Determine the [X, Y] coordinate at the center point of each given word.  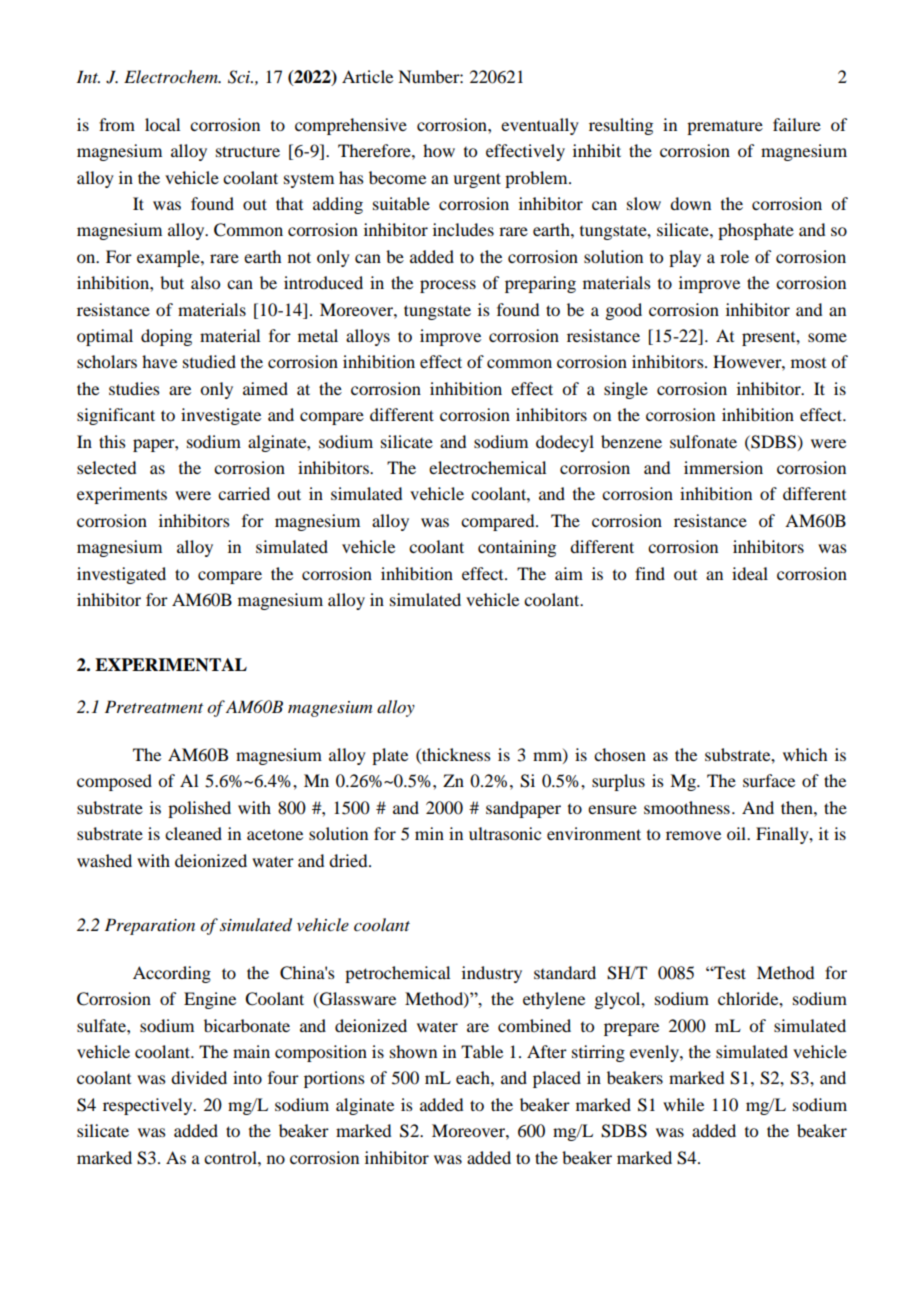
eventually [540, 126]
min [429, 833]
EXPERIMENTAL [171, 665]
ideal [750, 573]
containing [517, 548]
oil [737, 833]
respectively [149, 1106]
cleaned [193, 833]
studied [209, 361]
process [448, 286]
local [162, 124]
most [808, 363]
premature [725, 127]
